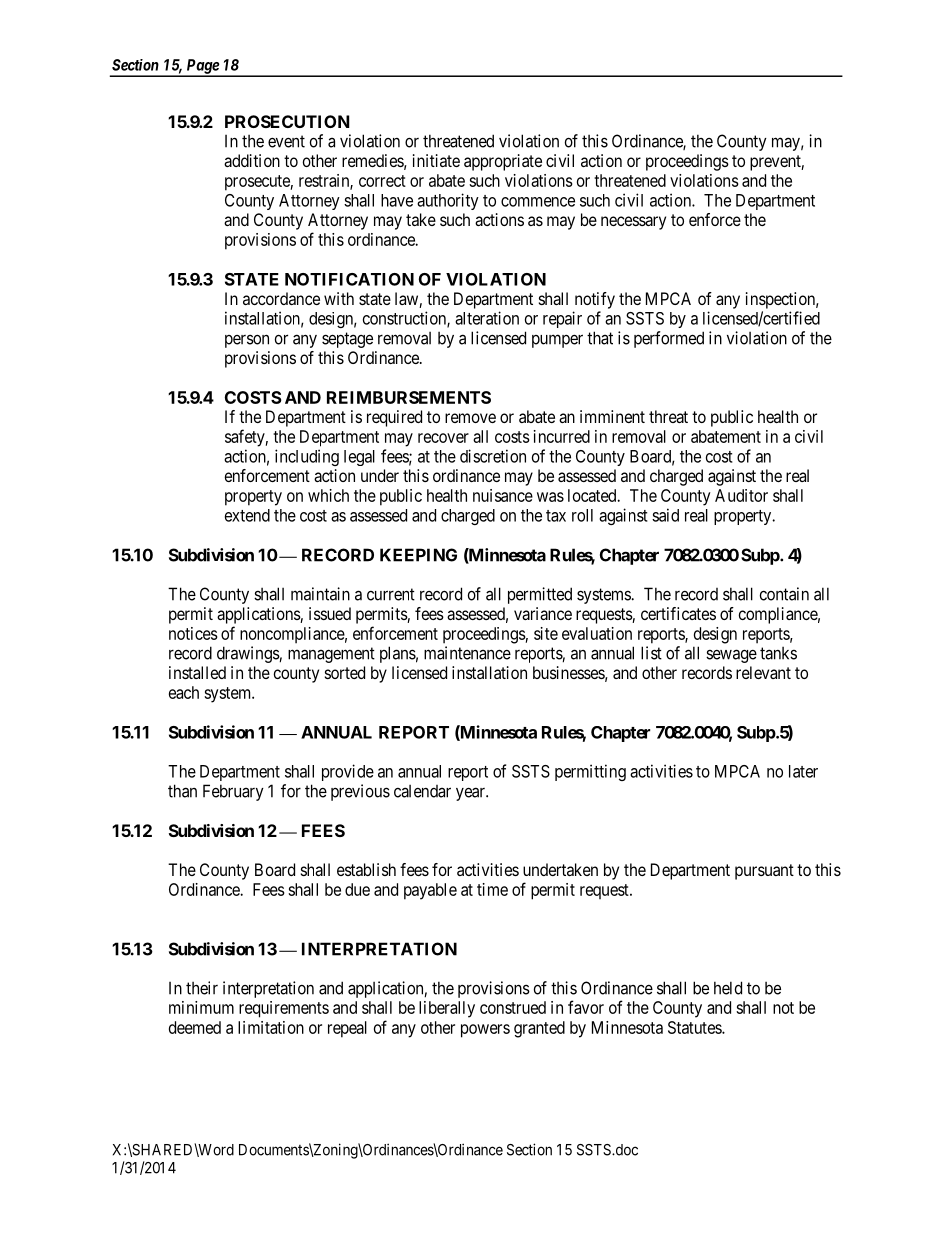 Image resolution: width=952 pixels, height=1233 pixels. I want to click on later, so click(803, 771).
